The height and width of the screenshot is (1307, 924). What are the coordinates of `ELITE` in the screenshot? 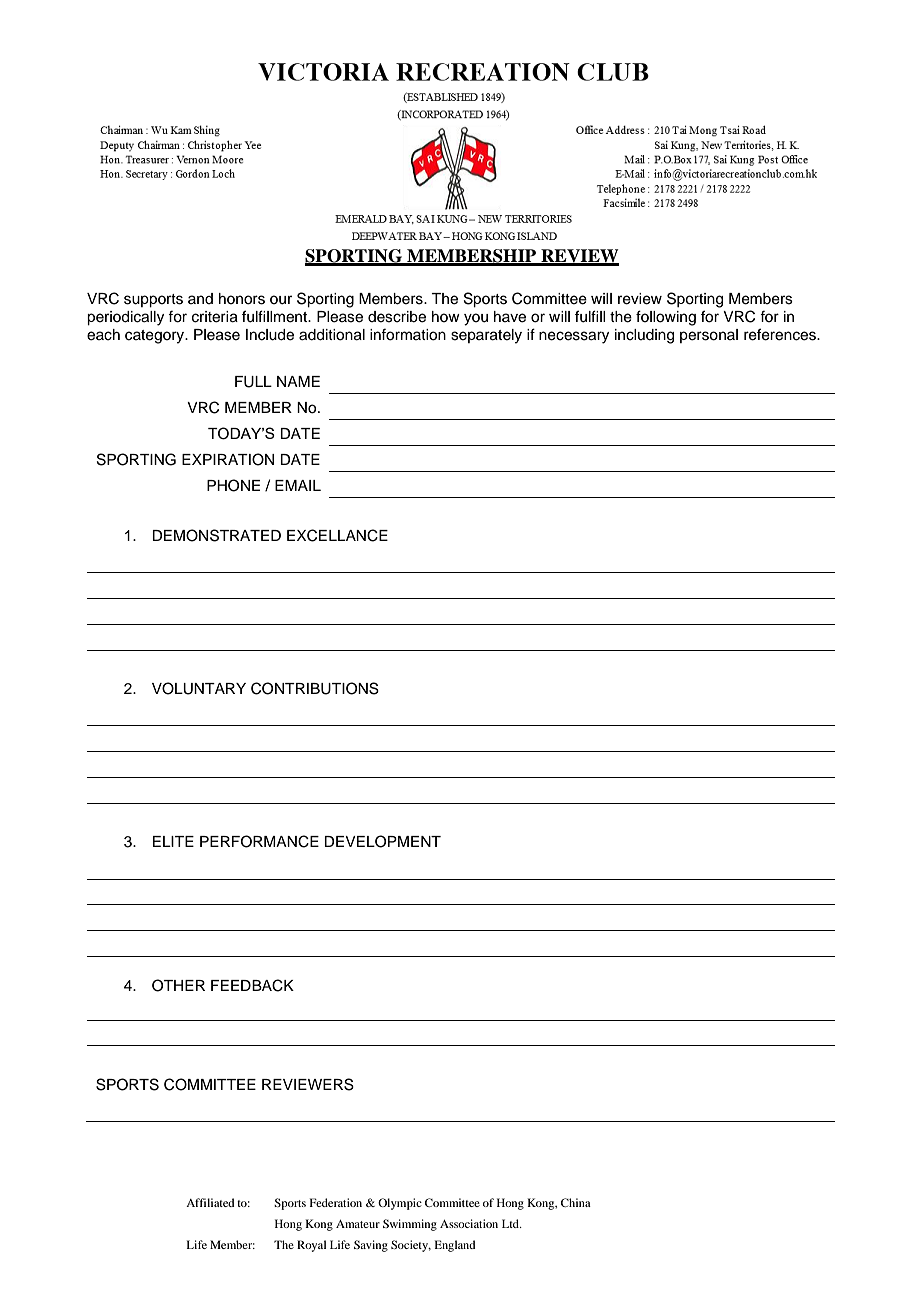 It's located at (173, 841).
